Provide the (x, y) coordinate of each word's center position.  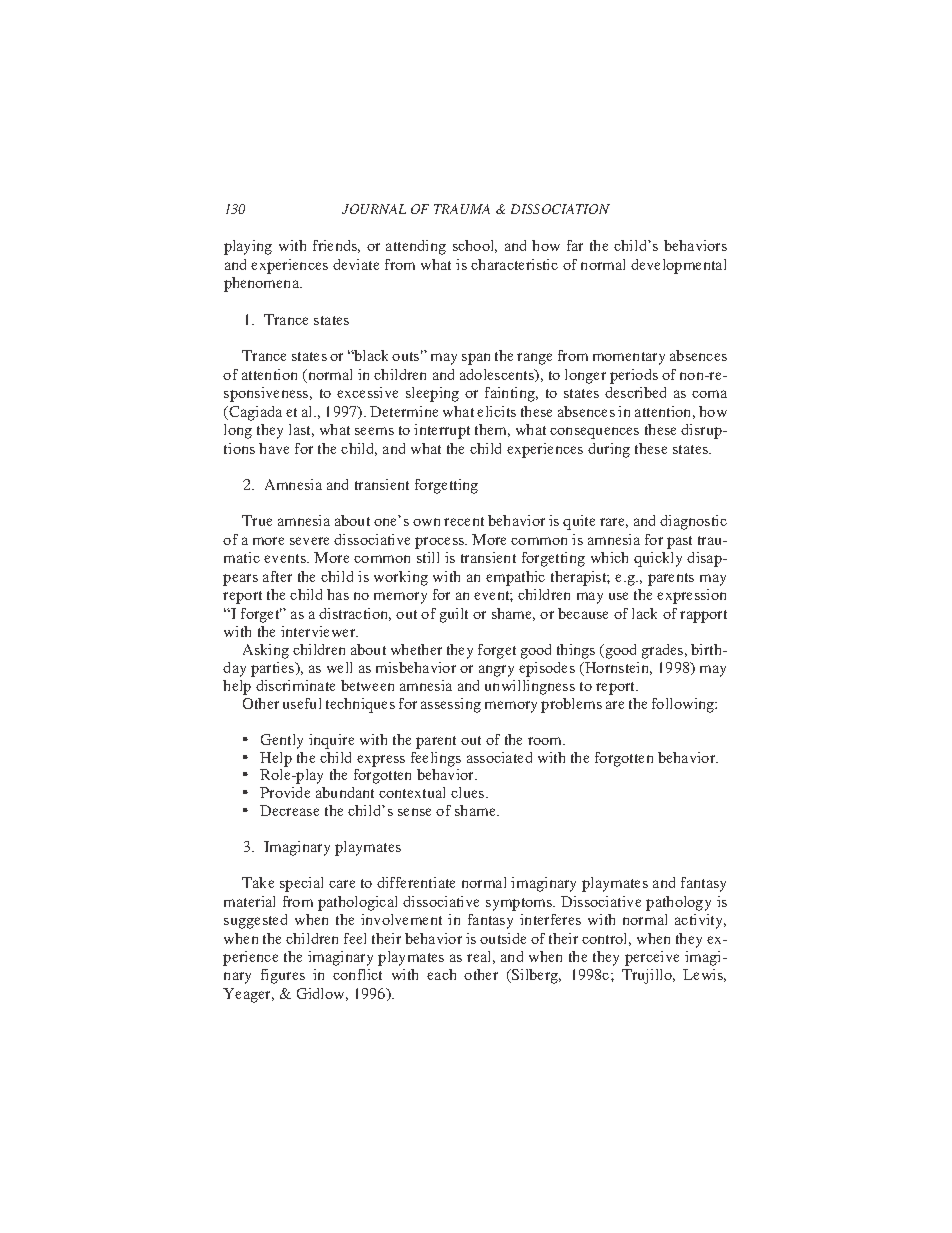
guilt (454, 615)
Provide (285, 792)
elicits (496, 411)
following (684, 705)
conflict (357, 974)
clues (469, 792)
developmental (678, 266)
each (441, 974)
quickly (658, 559)
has (338, 594)
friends (336, 246)
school (475, 246)
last (301, 430)
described (635, 392)
